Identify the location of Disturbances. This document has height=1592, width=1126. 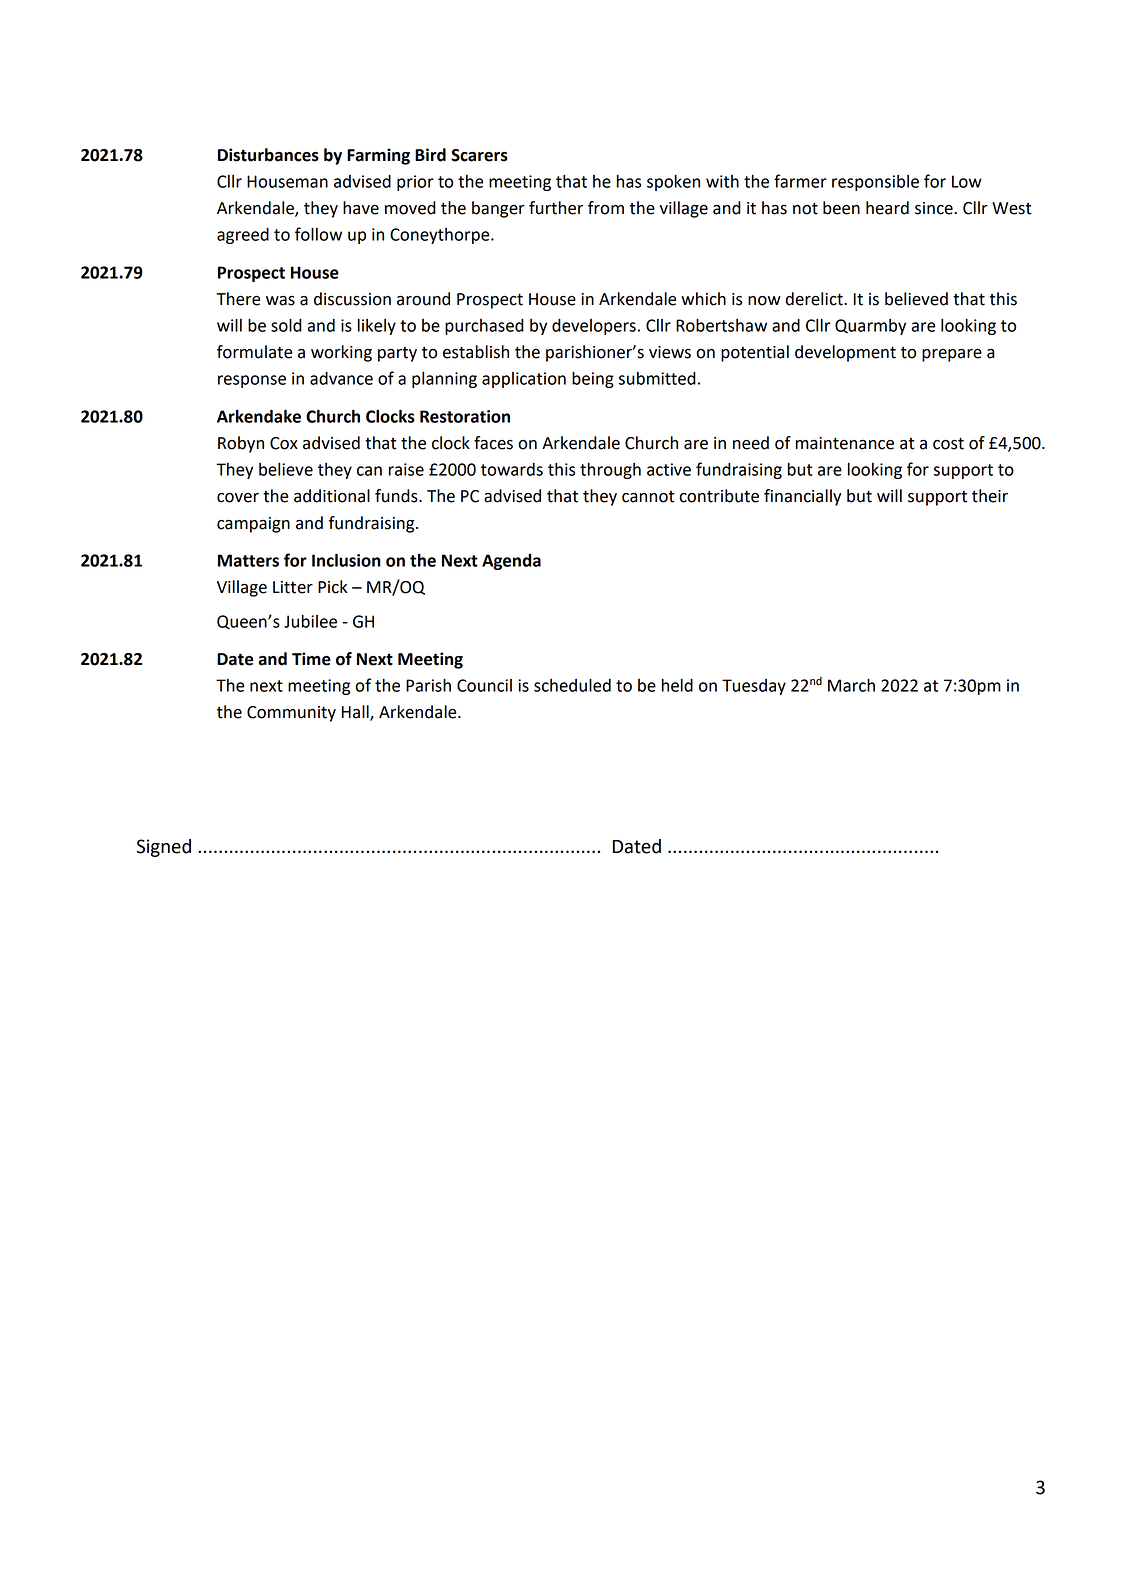
(268, 155).
